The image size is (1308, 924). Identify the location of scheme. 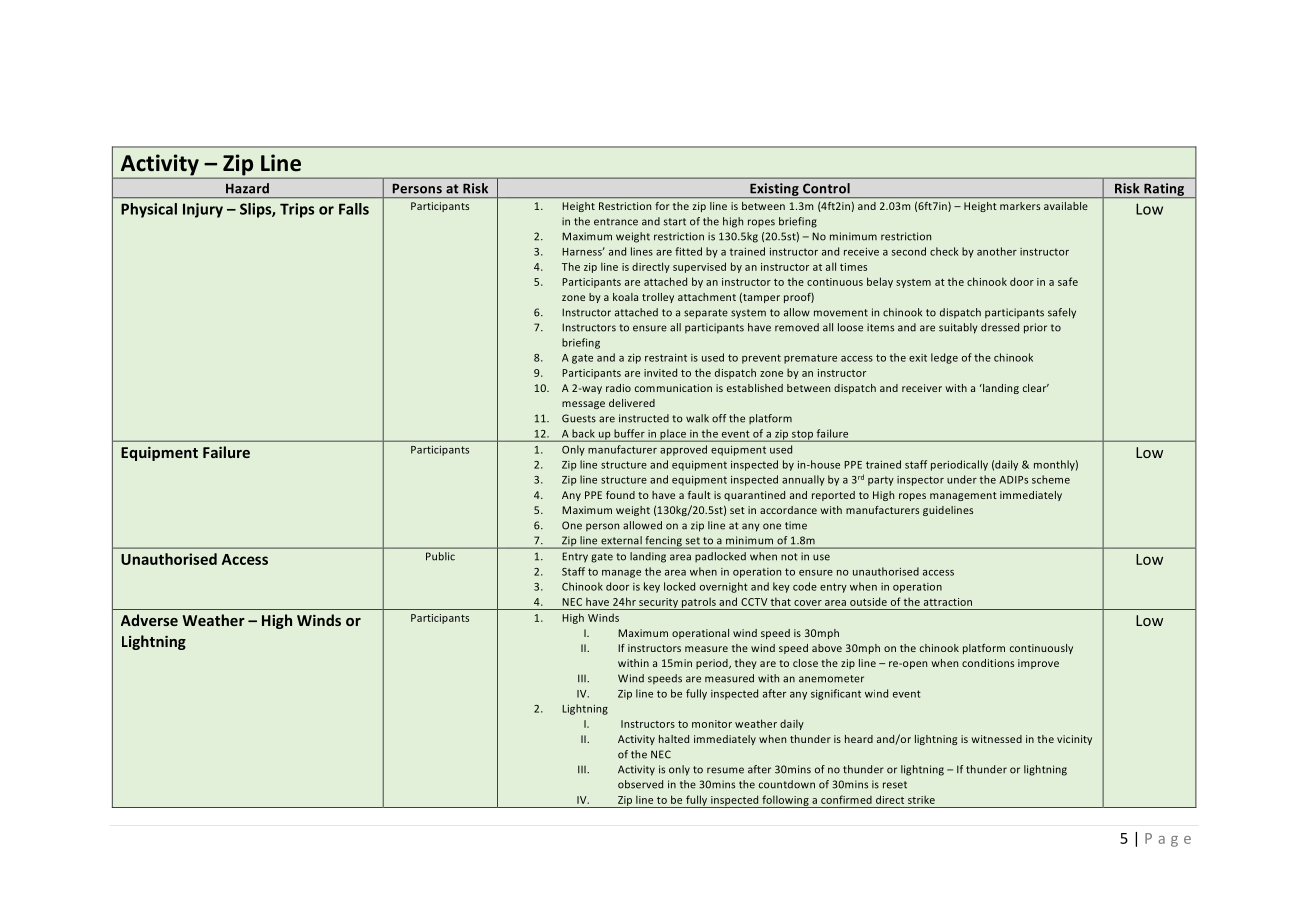
(1051, 479).
